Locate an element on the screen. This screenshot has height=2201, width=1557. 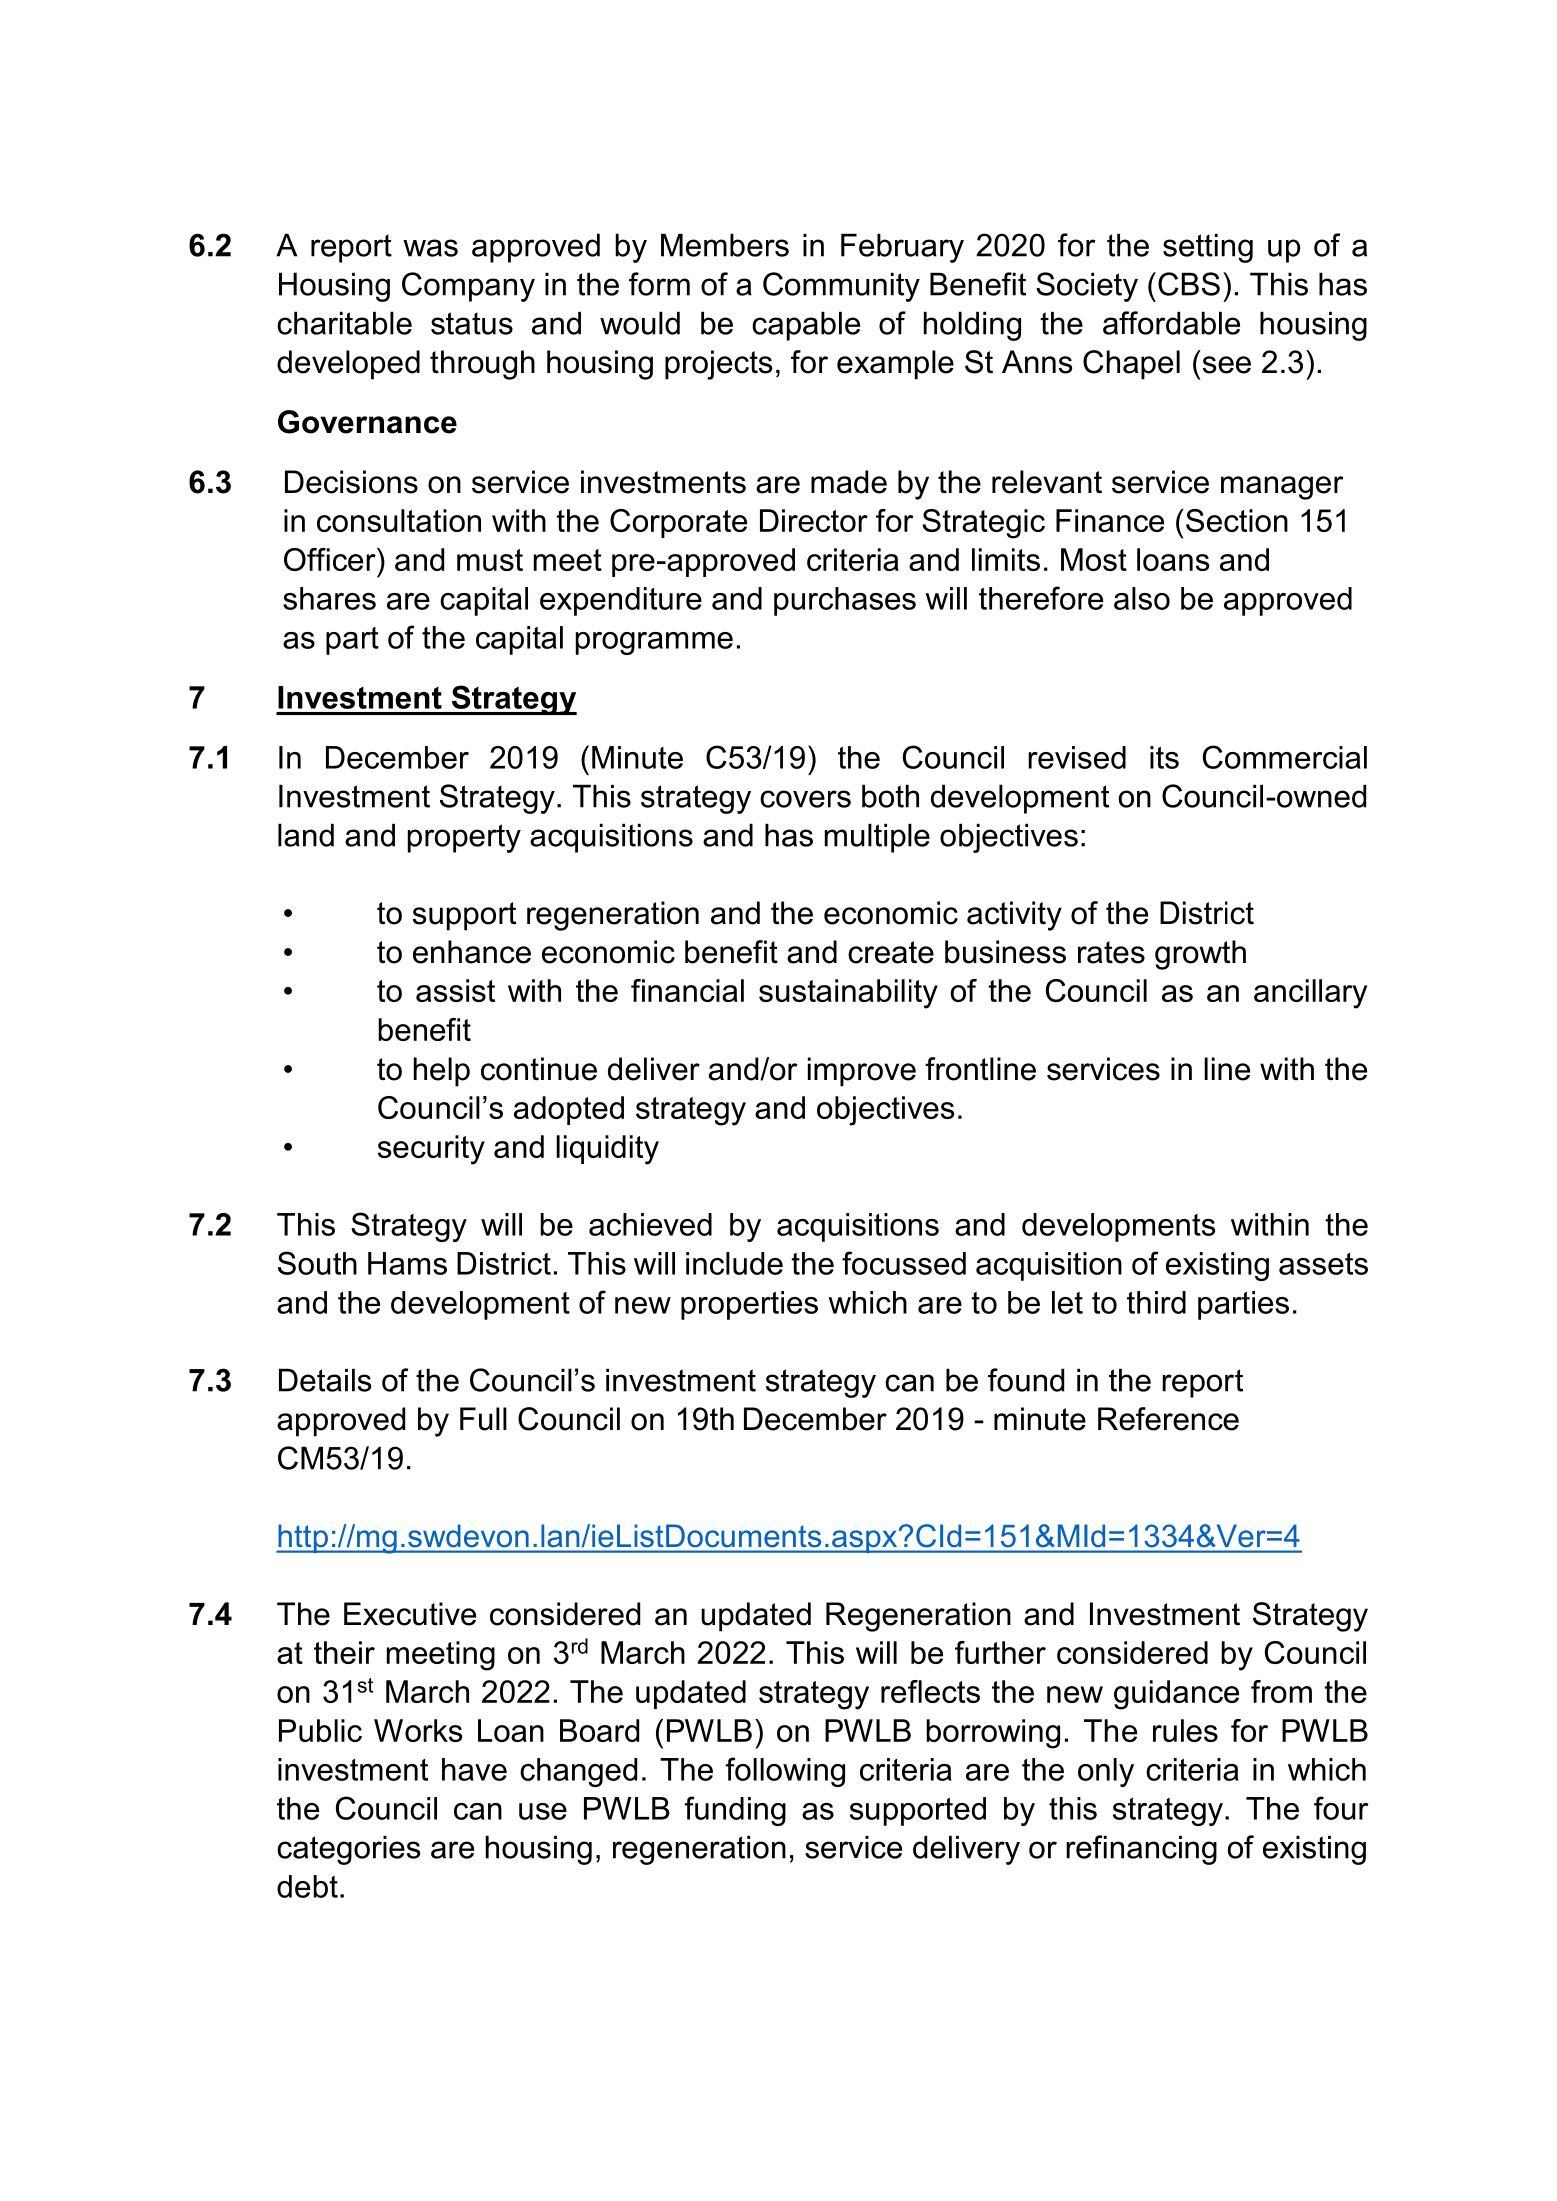
improve is located at coordinates (862, 1072).
